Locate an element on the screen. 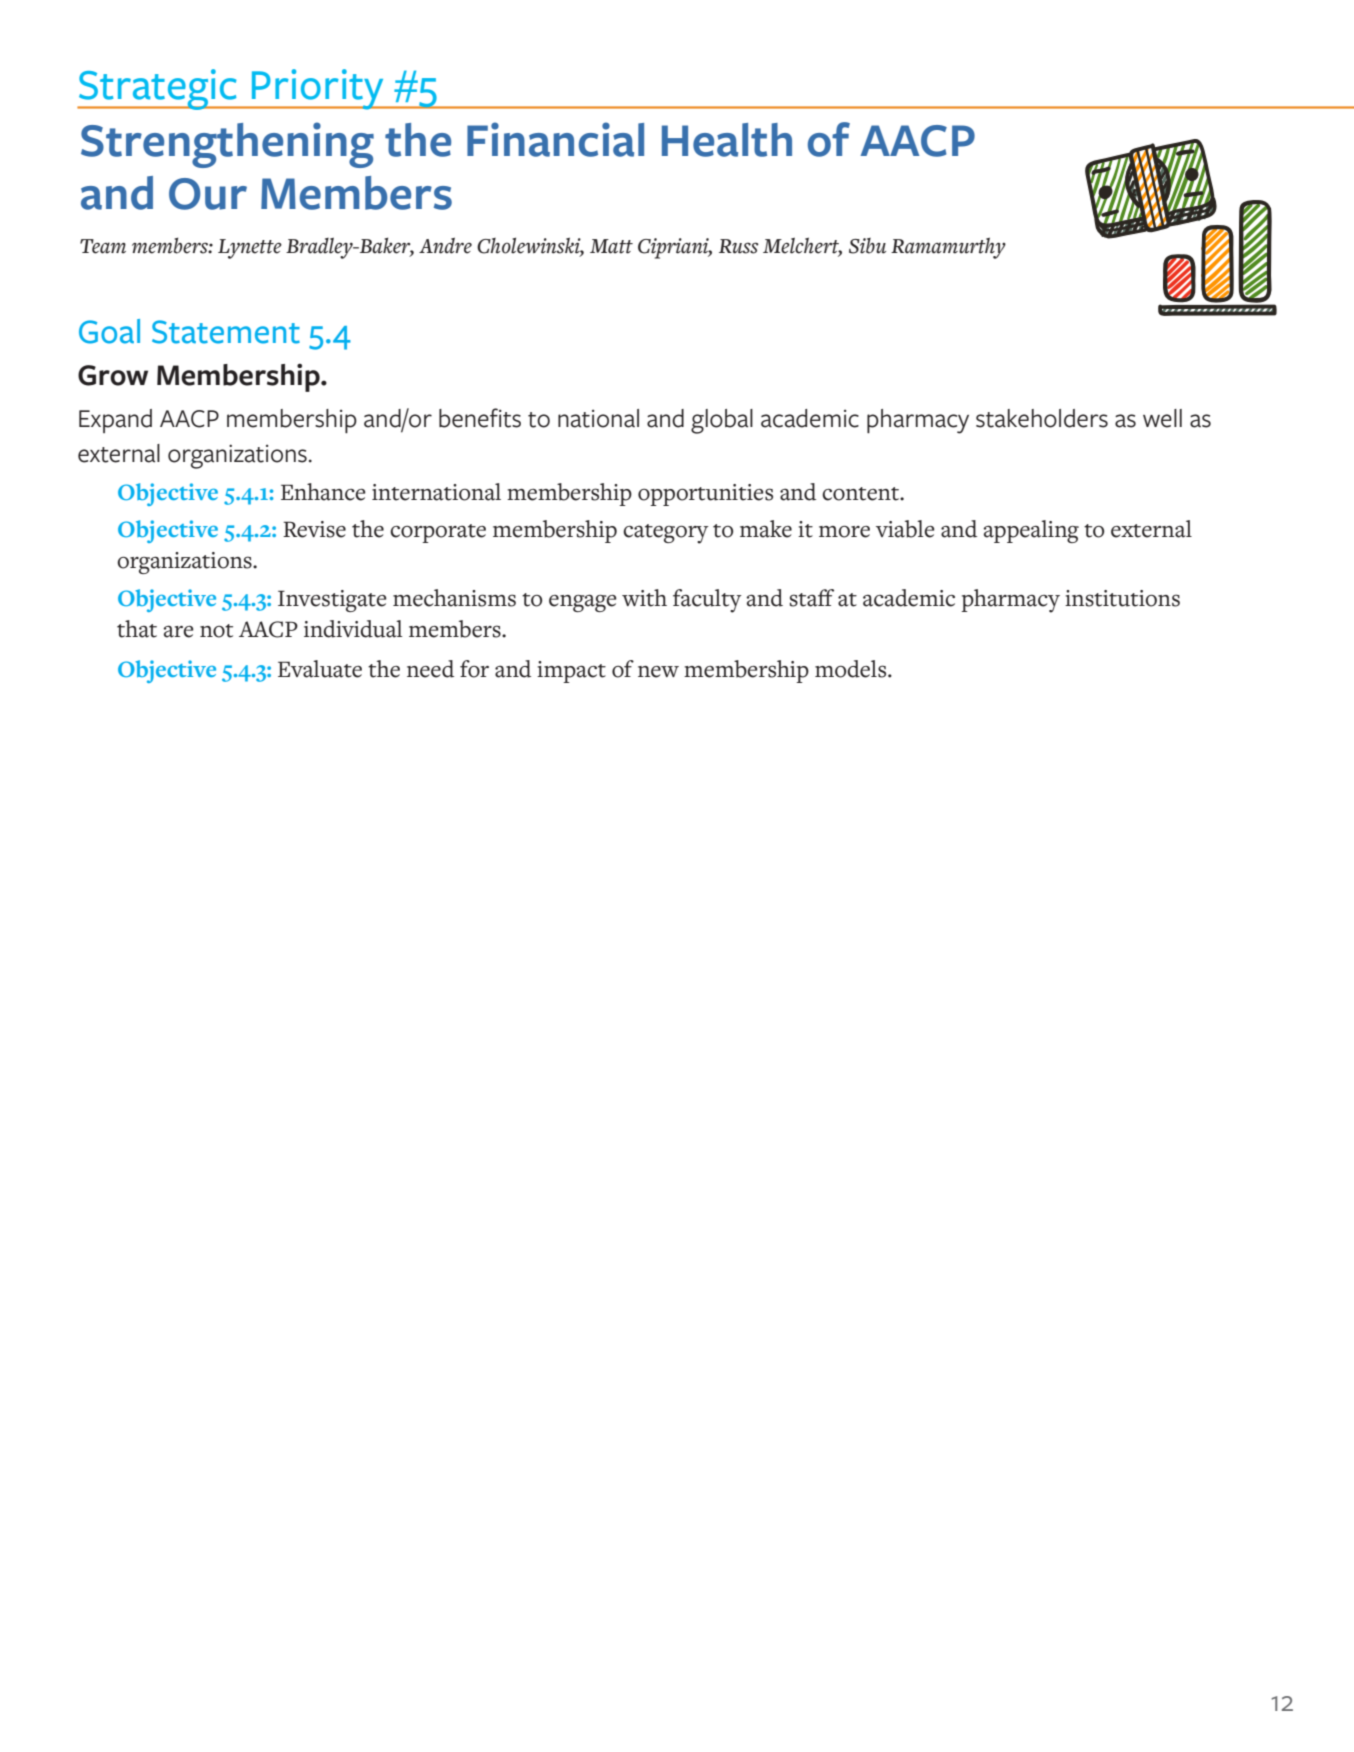 Image resolution: width=1354 pixels, height=1752 pixels. not is located at coordinates (216, 631).
